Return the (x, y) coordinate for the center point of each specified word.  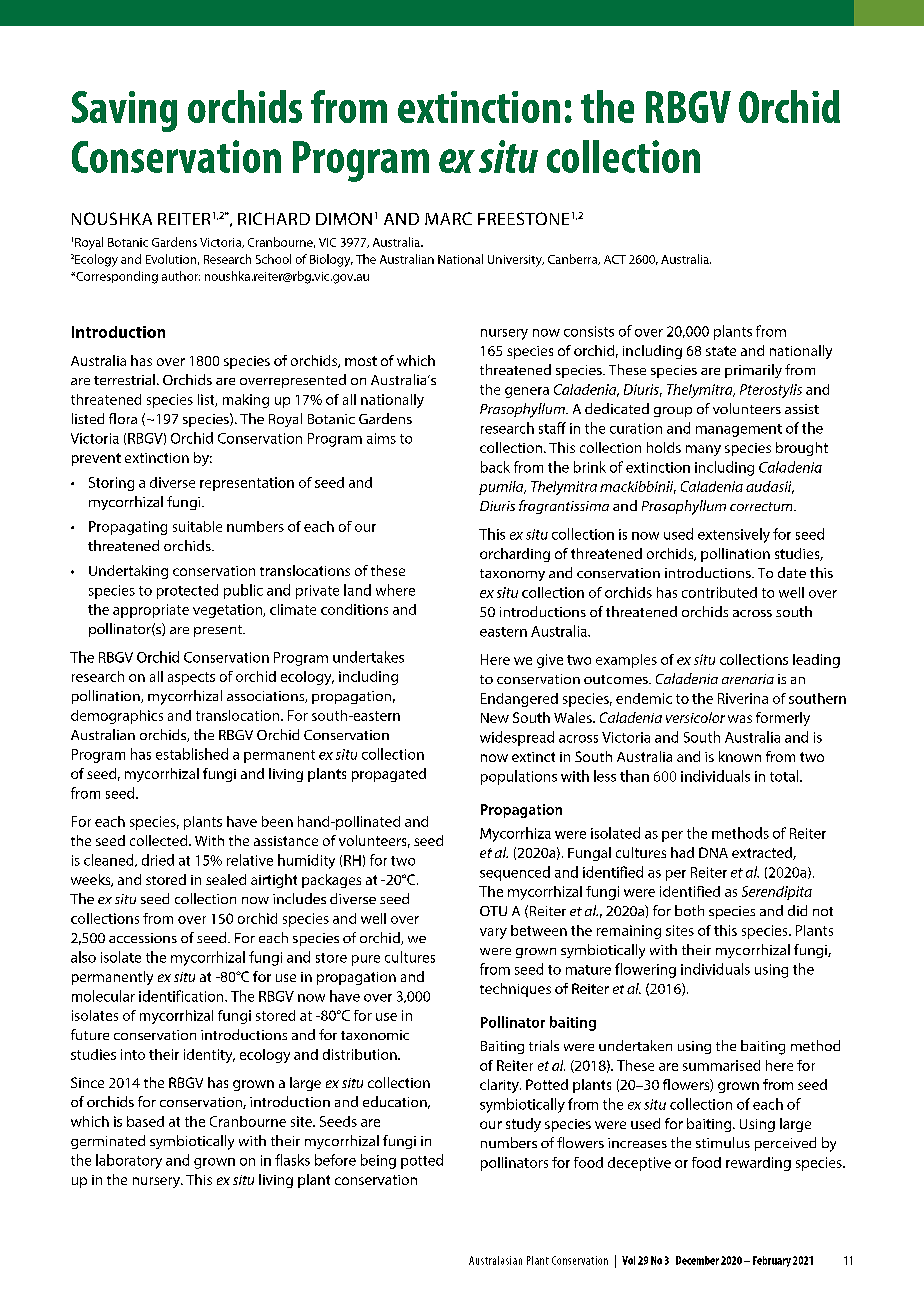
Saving (124, 111)
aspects (191, 678)
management (739, 430)
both (689, 910)
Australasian (495, 1260)
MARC (448, 218)
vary (493, 933)
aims (381, 438)
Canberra (574, 259)
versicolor (695, 717)
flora (123, 418)
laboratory (129, 1161)
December (697, 1260)
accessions (143, 938)
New (495, 718)
